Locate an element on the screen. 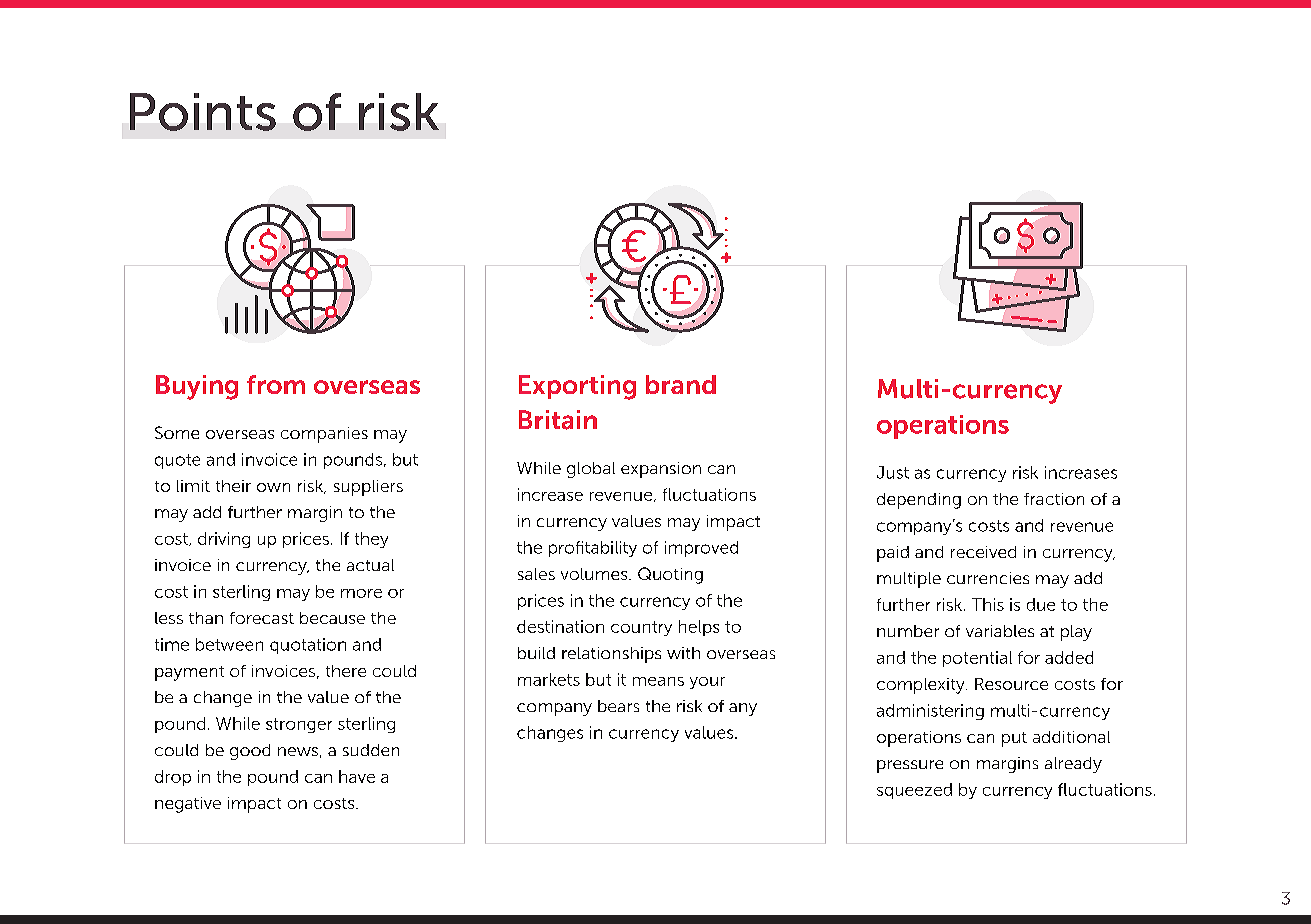 This screenshot has height=924, width=1311. Exporting is located at coordinates (577, 387).
